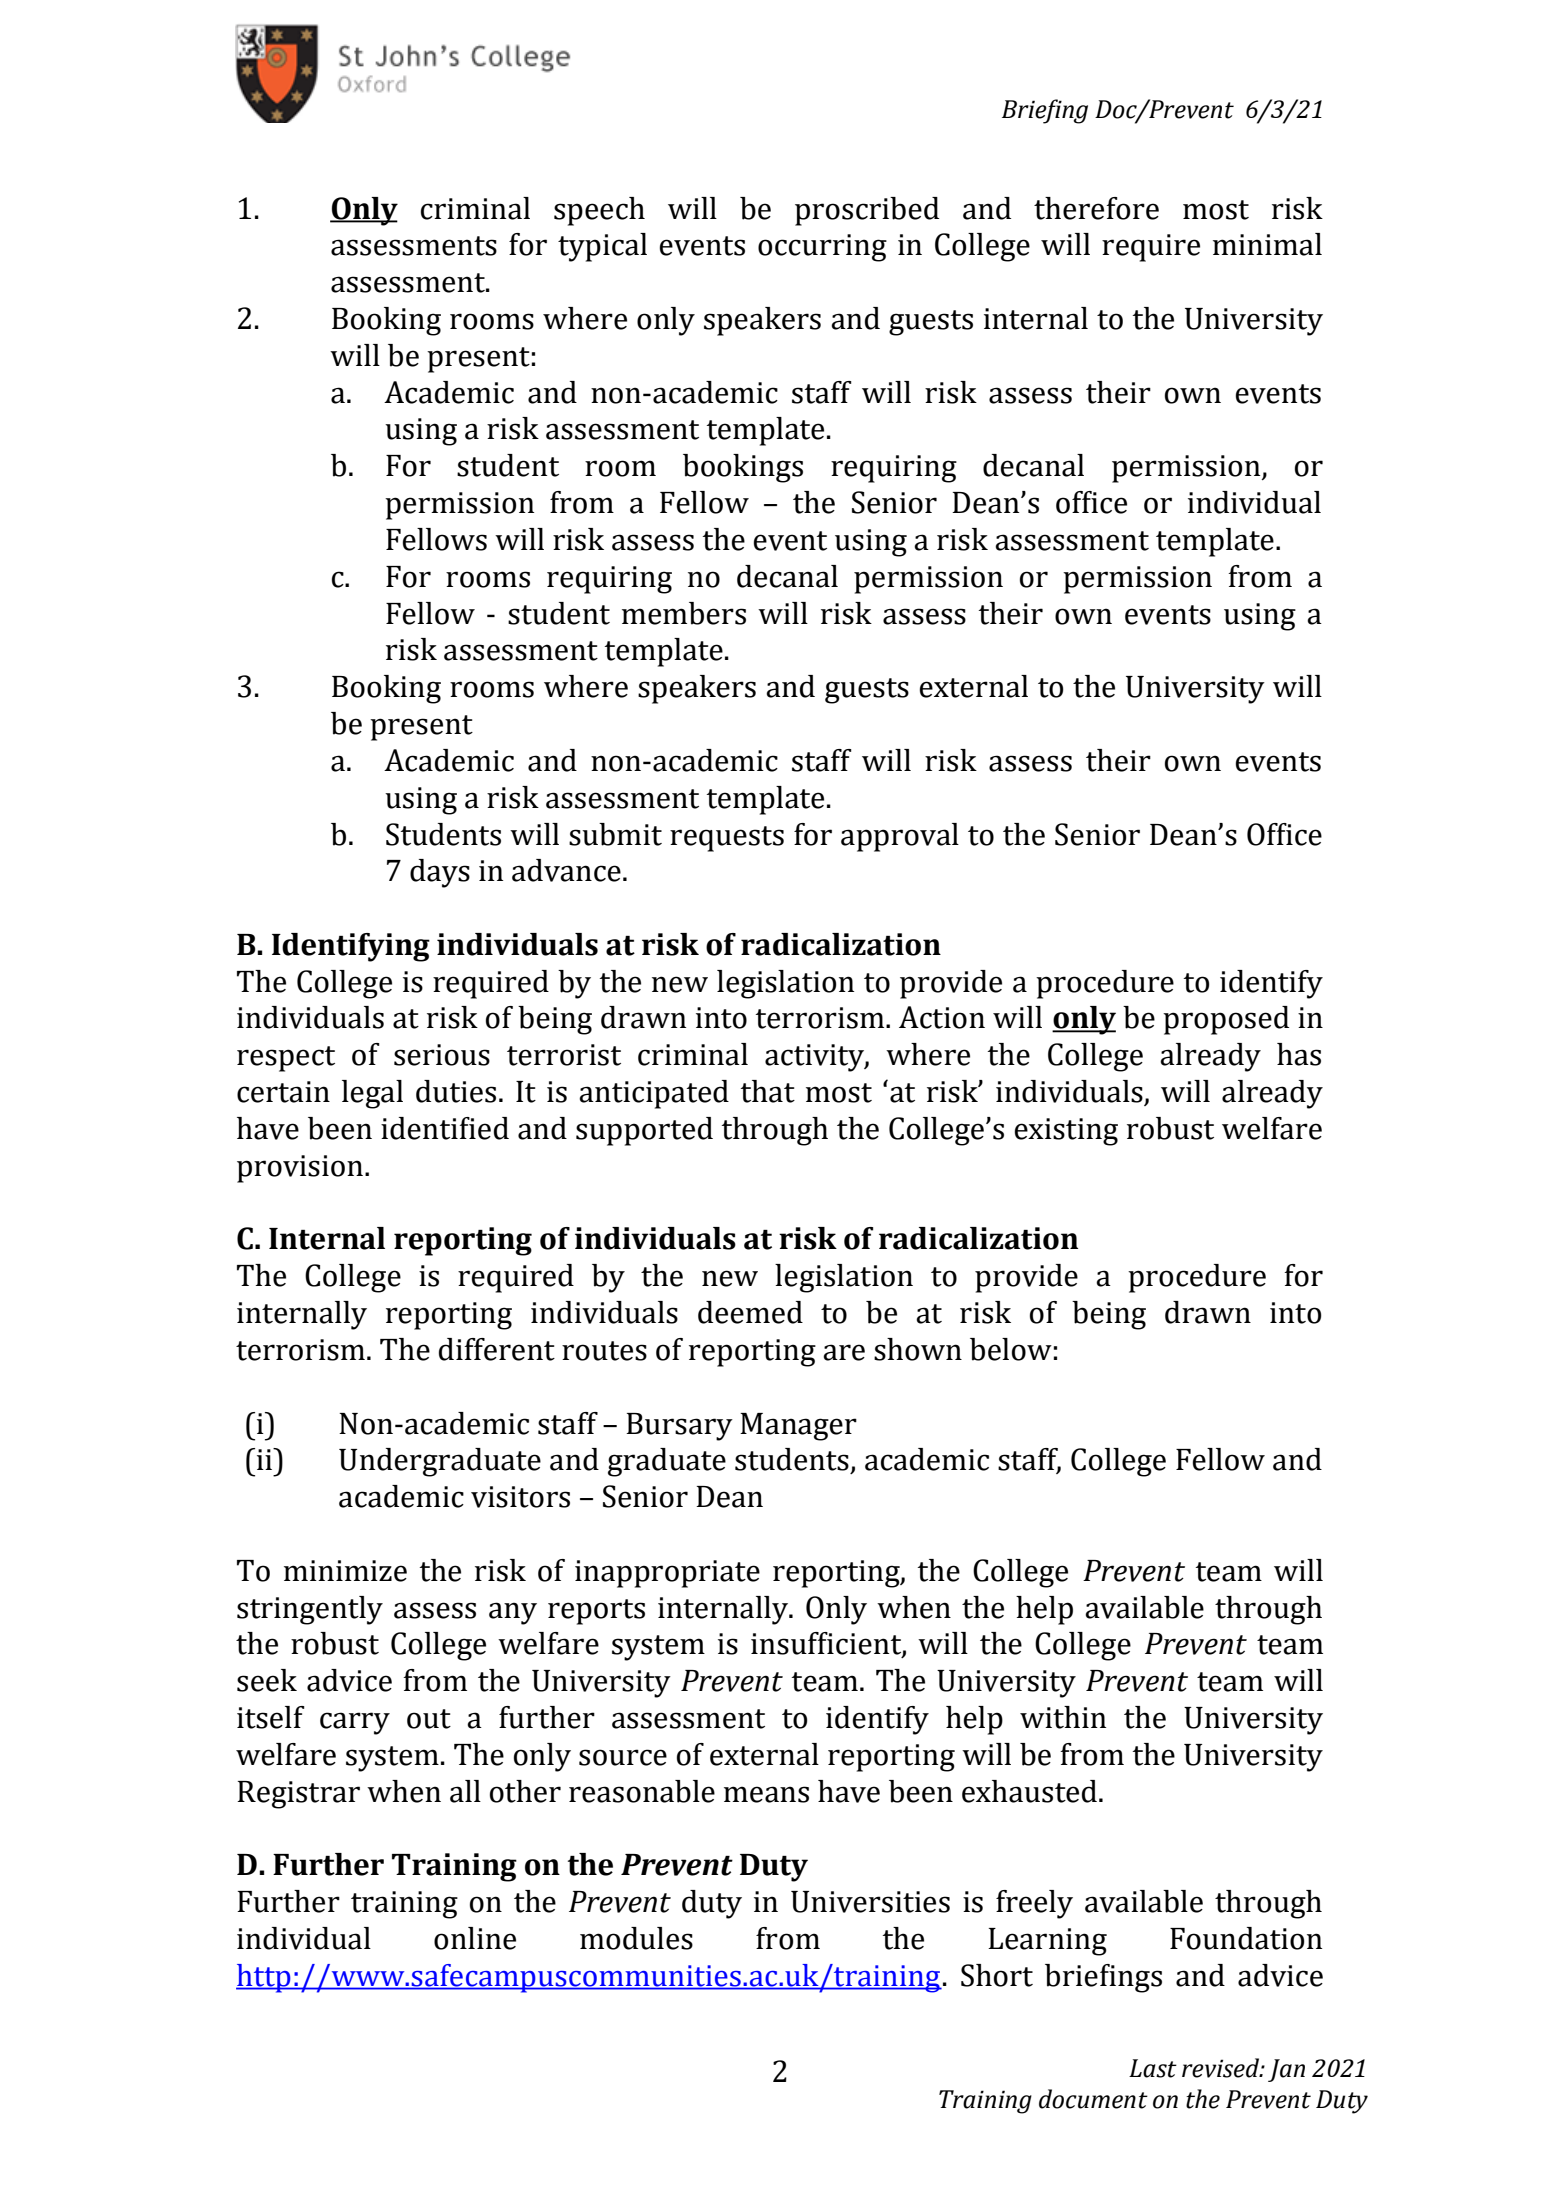  Describe the element at coordinates (768, 1091) in the screenshot. I see `that` at that location.
